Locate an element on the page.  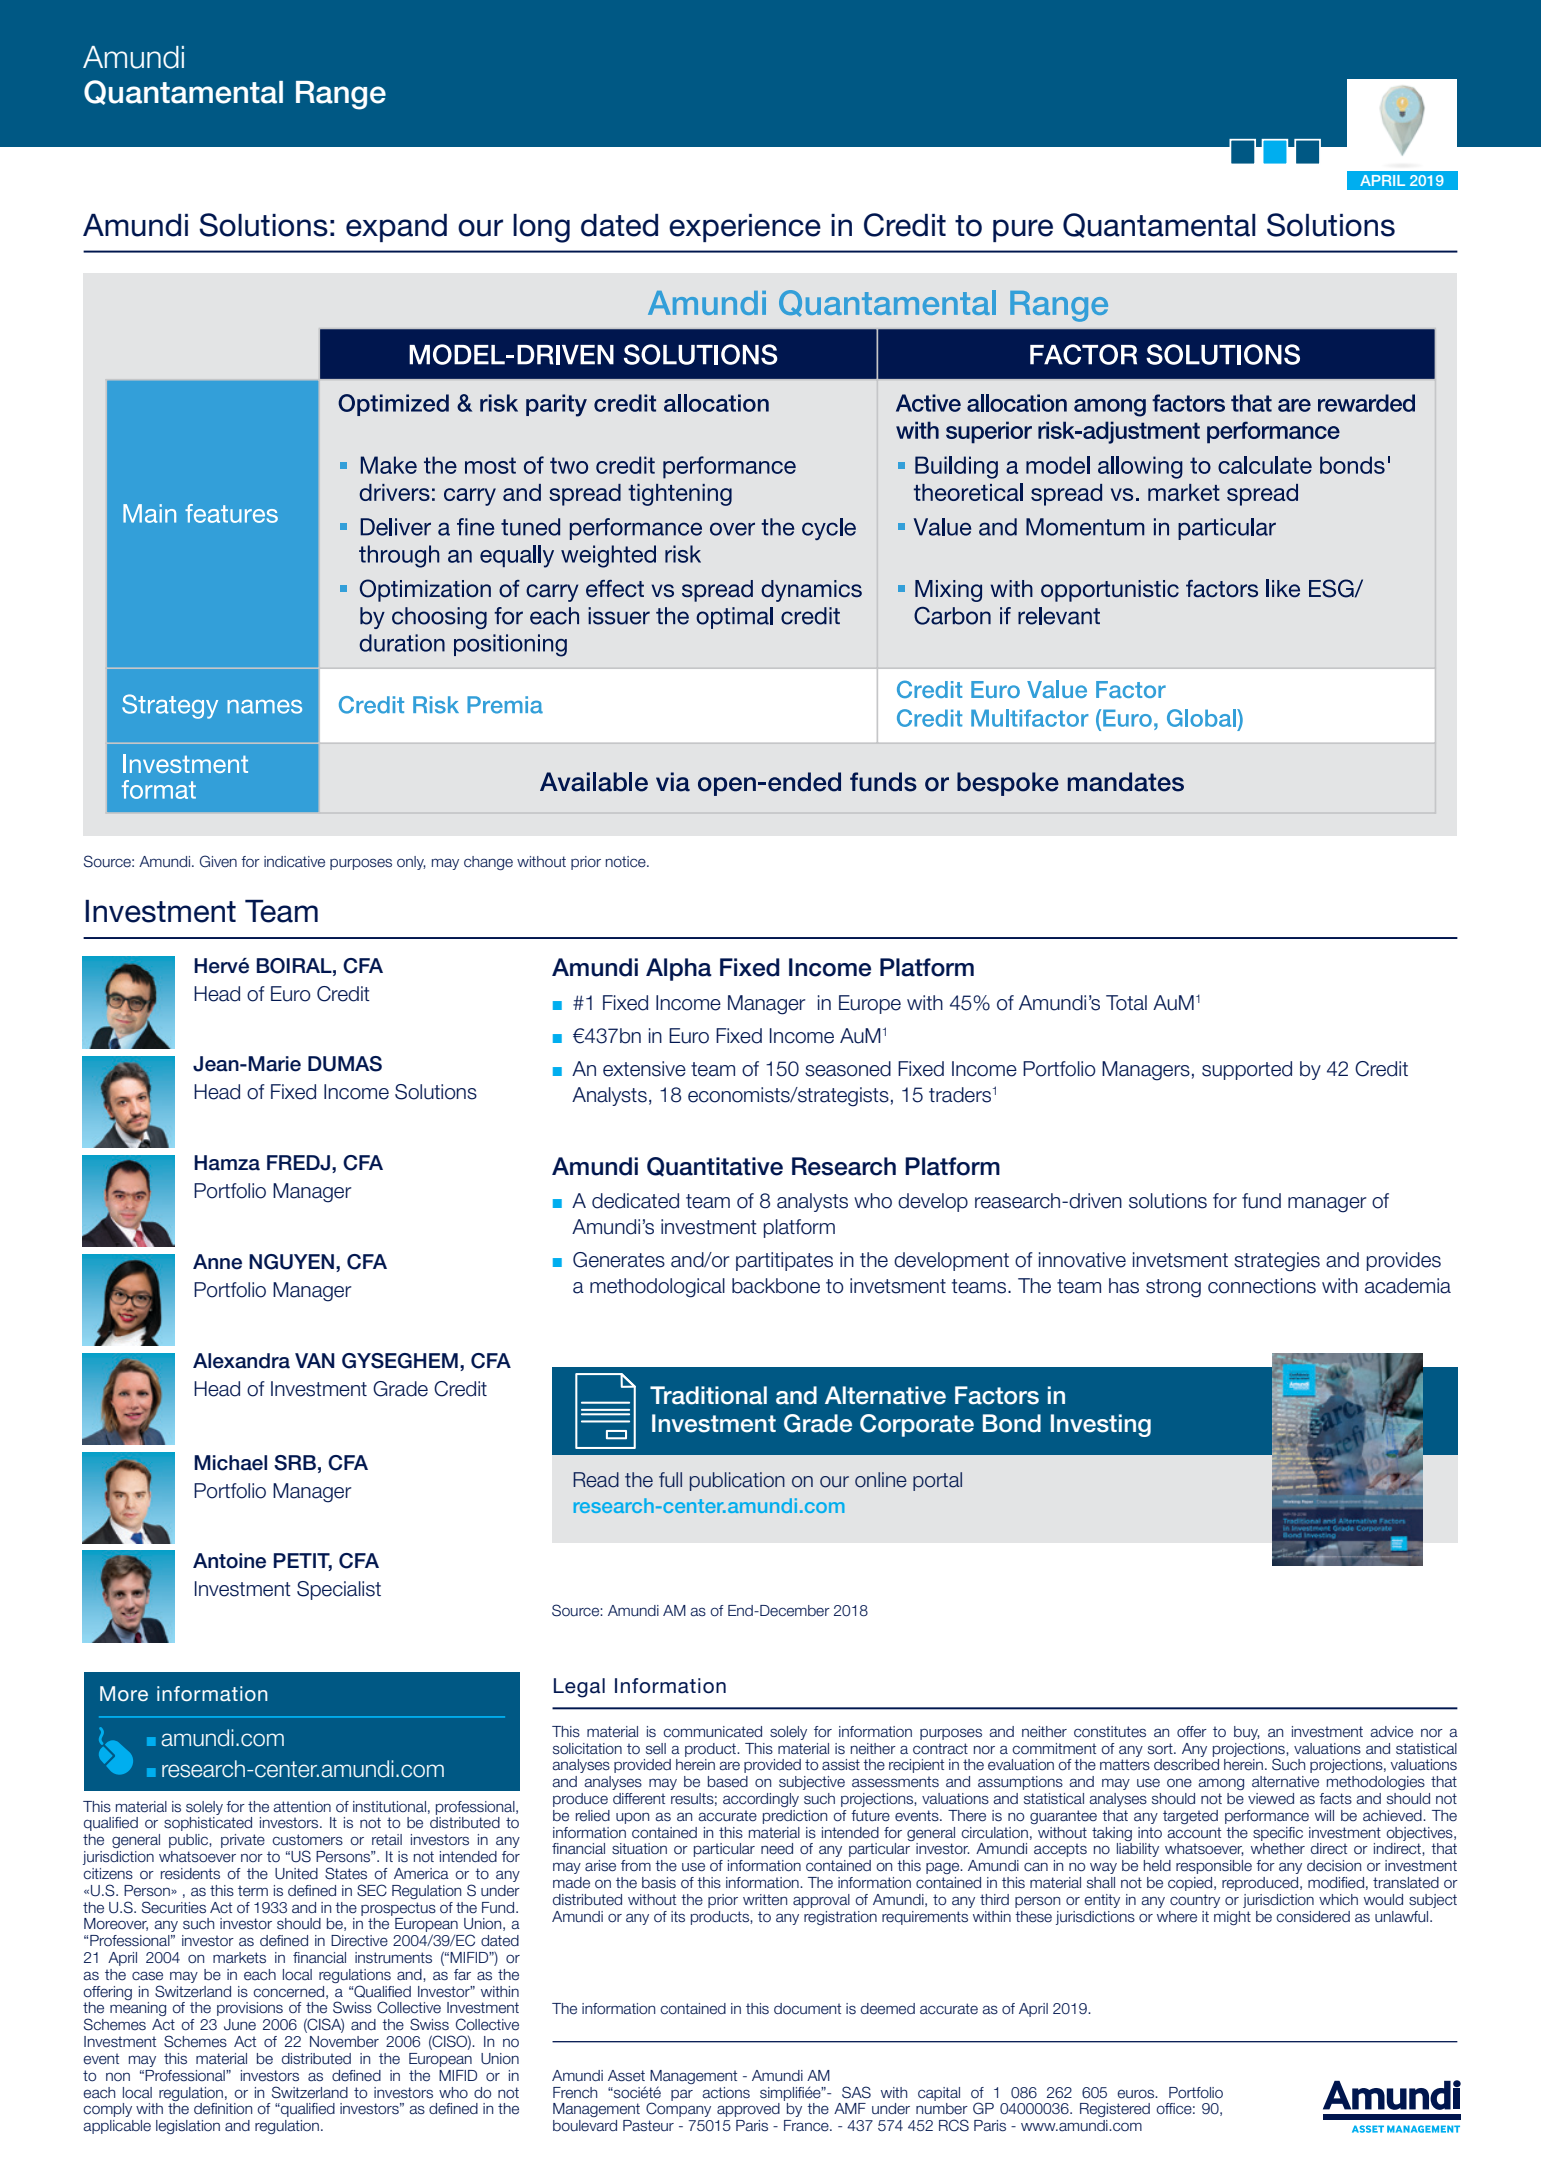
Traditional is located at coordinates (708, 1395).
